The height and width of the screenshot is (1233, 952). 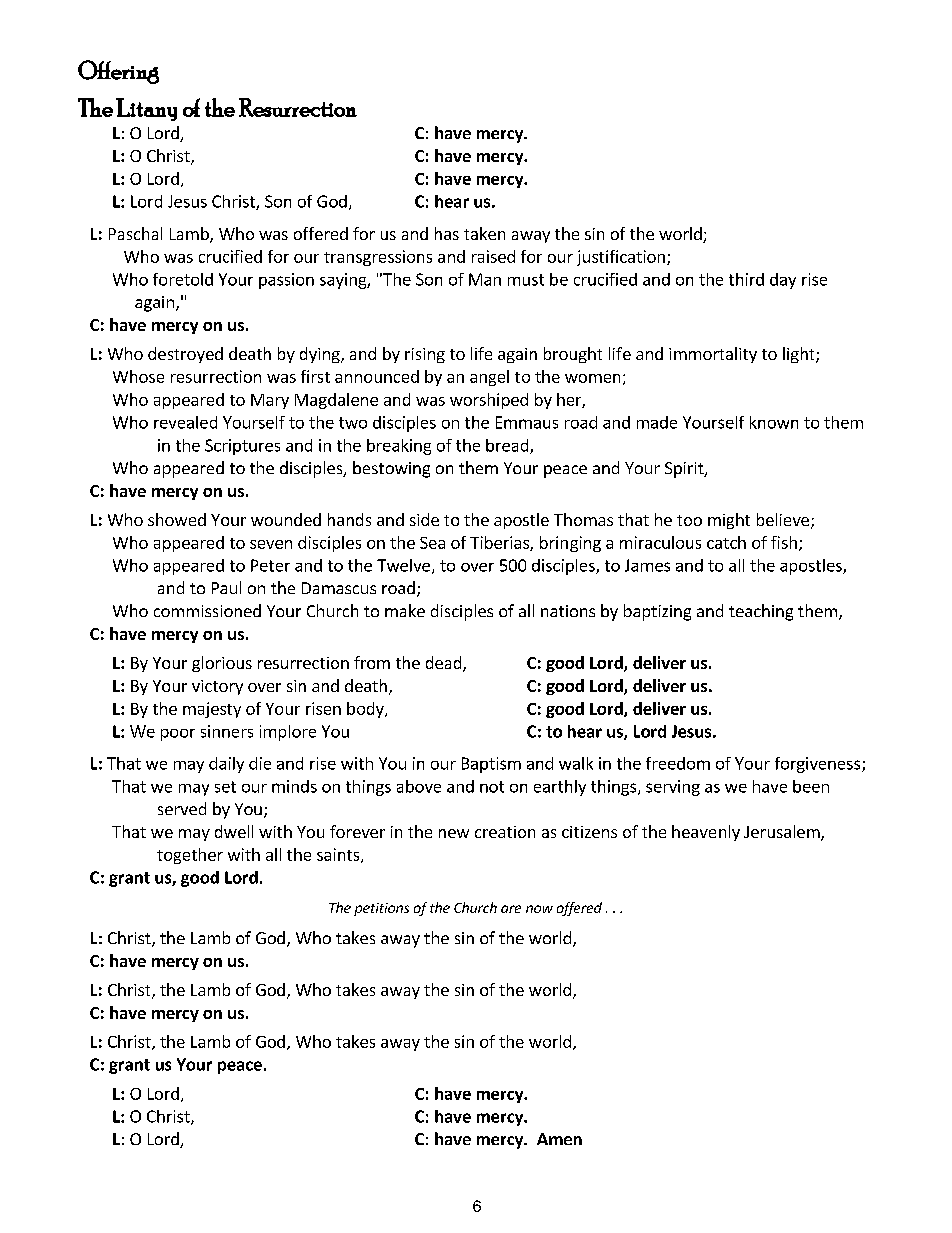 What do you see at coordinates (190, 856) in the screenshot?
I see `together` at bounding box center [190, 856].
